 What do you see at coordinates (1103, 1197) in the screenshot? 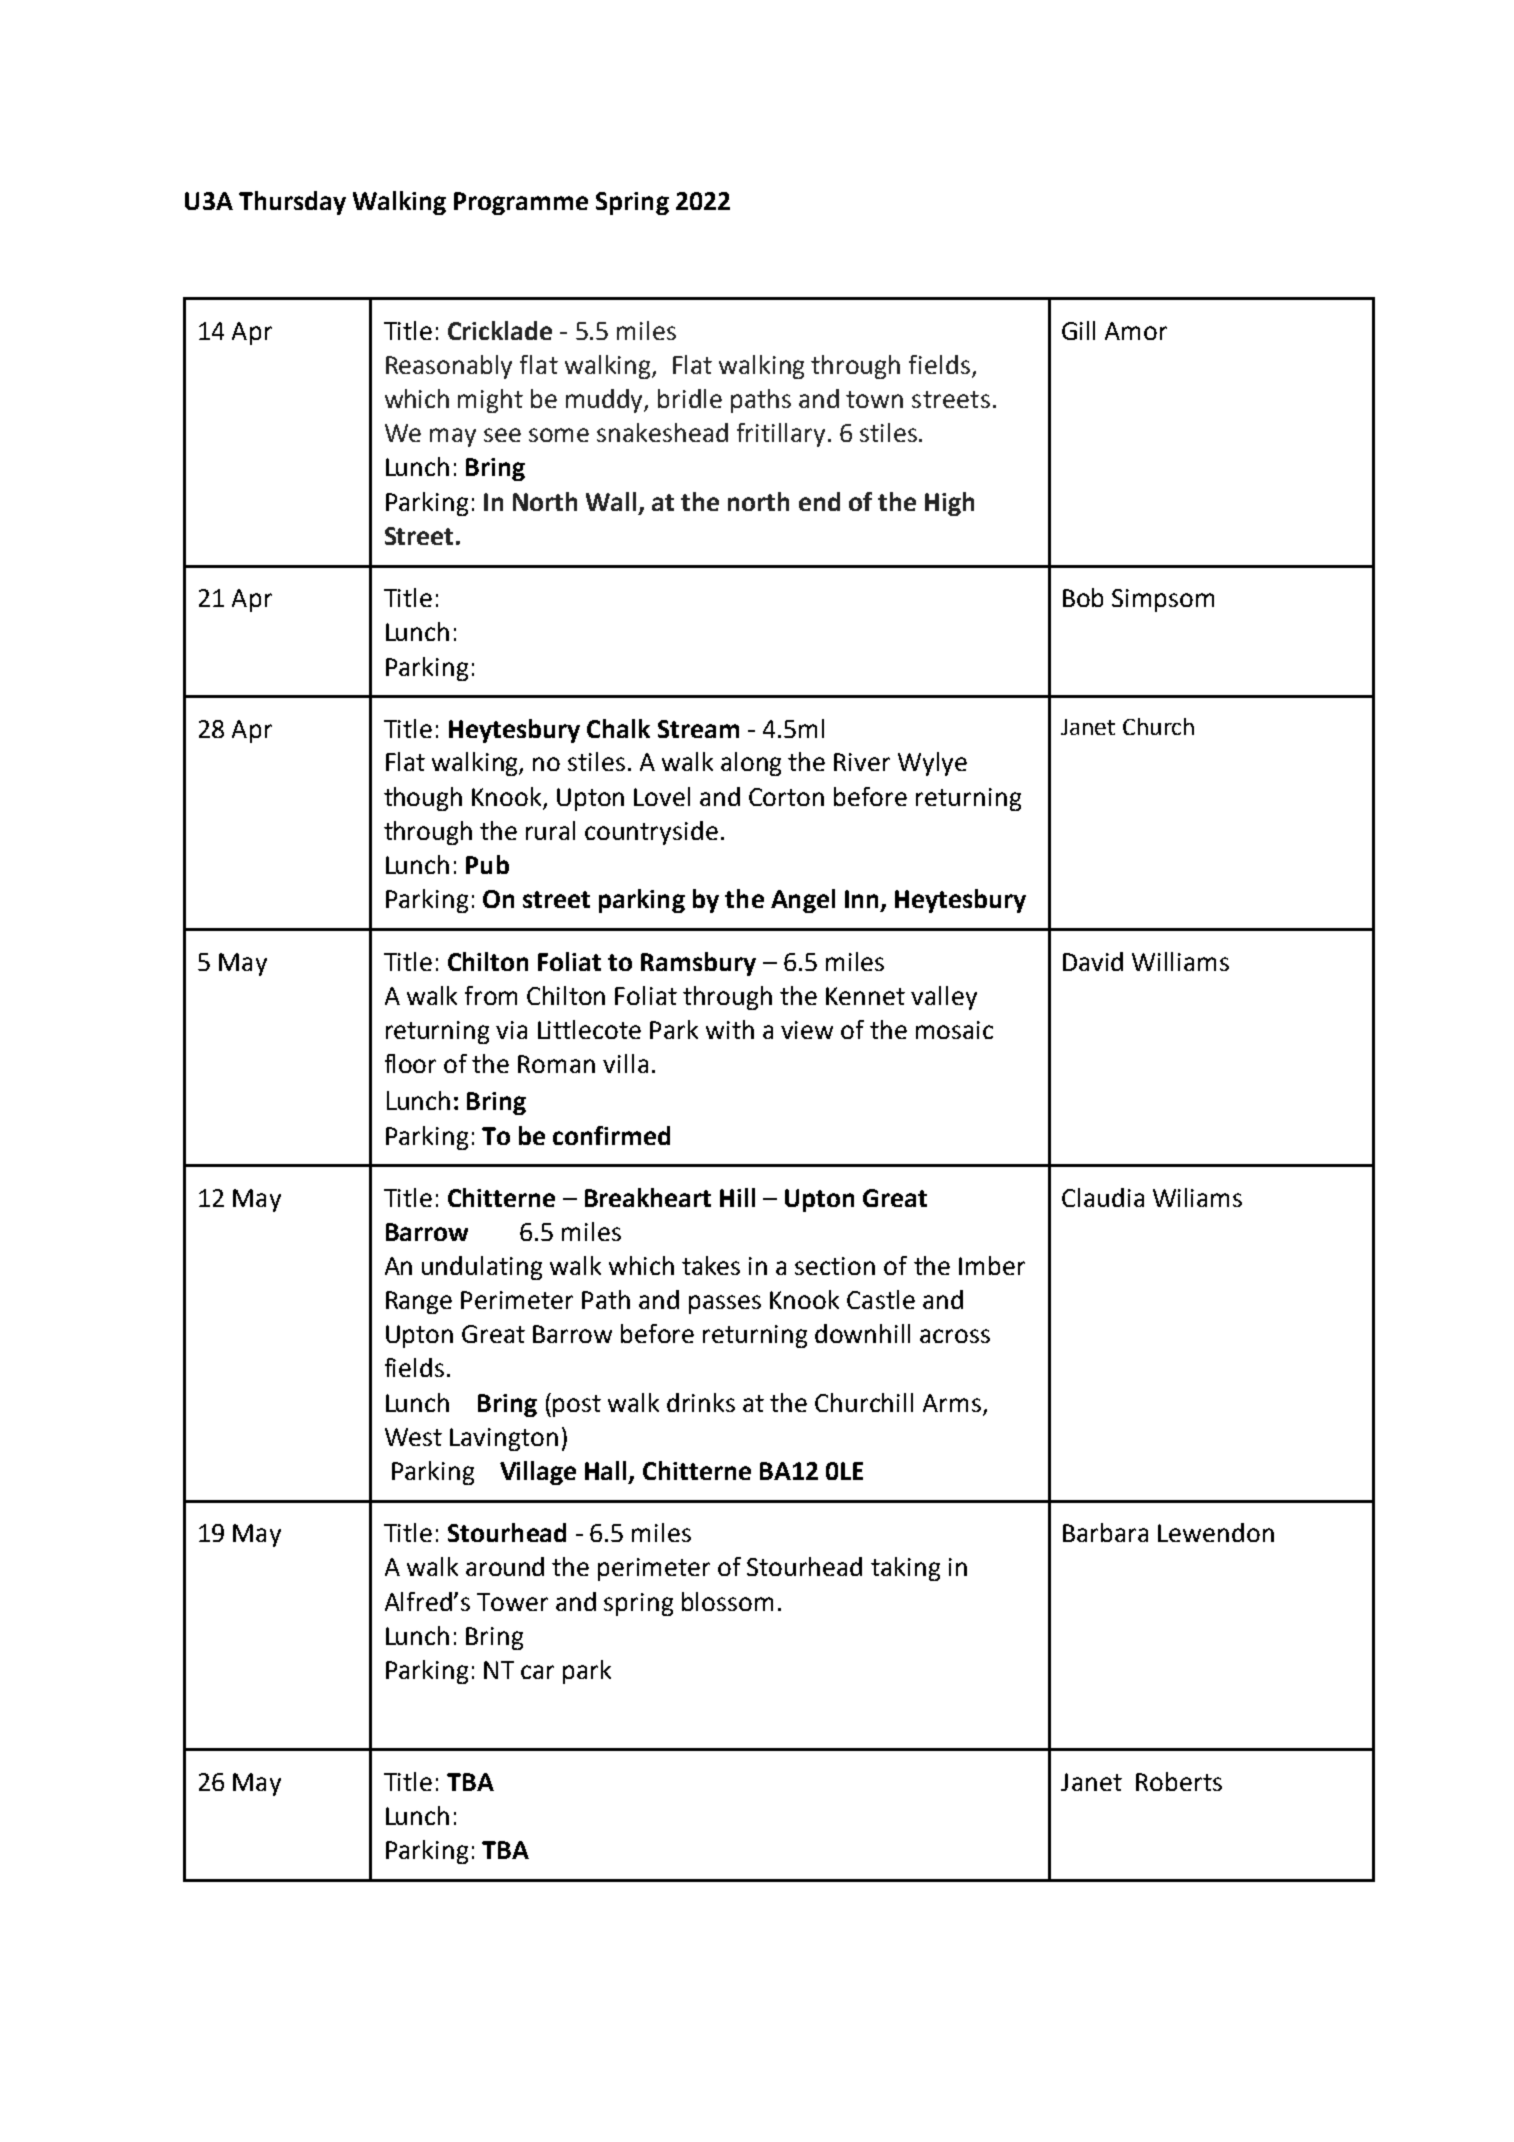
I see `Claudia` at bounding box center [1103, 1197].
